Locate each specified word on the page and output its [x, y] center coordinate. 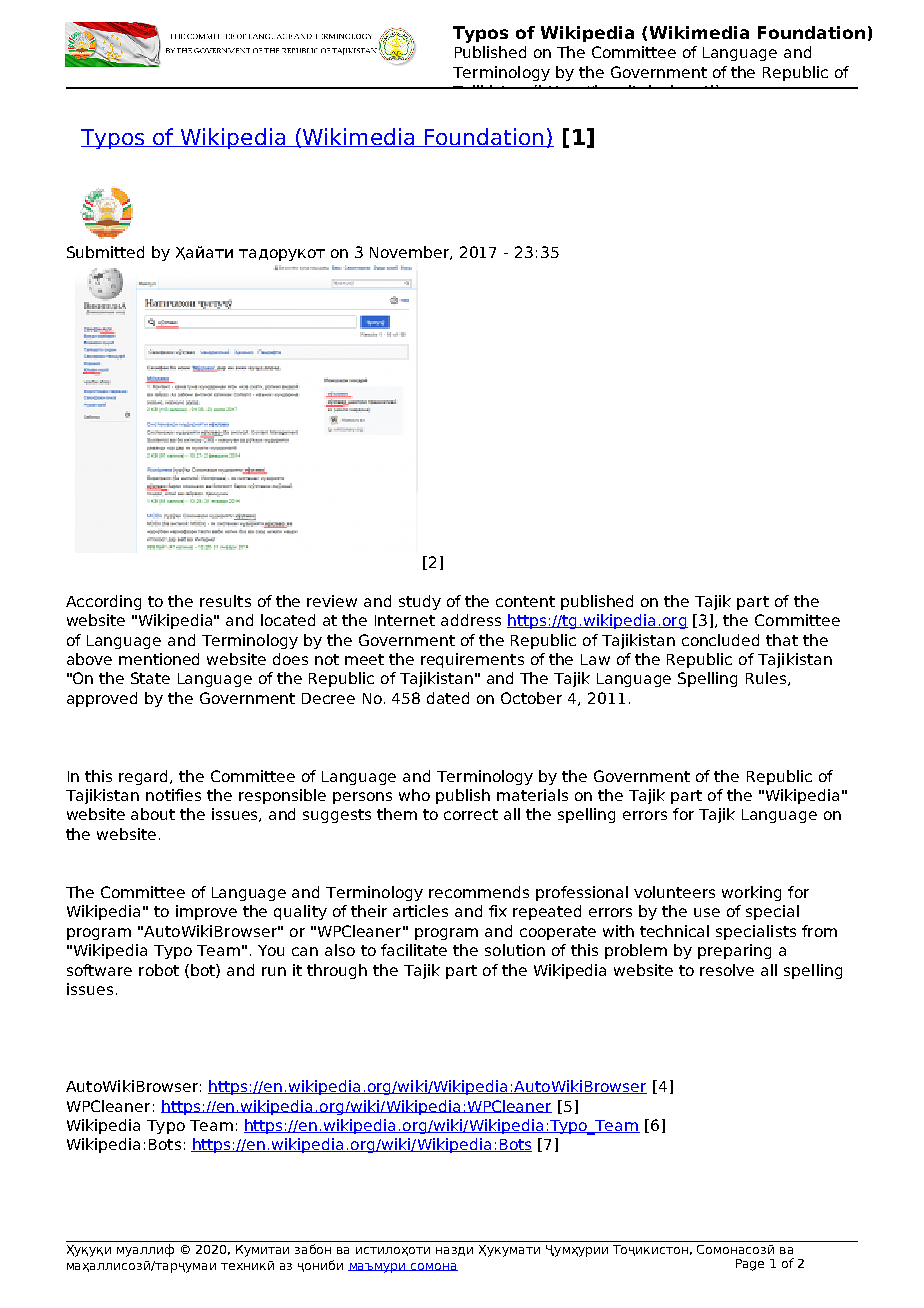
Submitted [105, 252]
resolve [727, 970]
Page [750, 1265]
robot [159, 970]
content [525, 601]
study [420, 602]
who [414, 795]
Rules [767, 679]
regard [145, 777]
